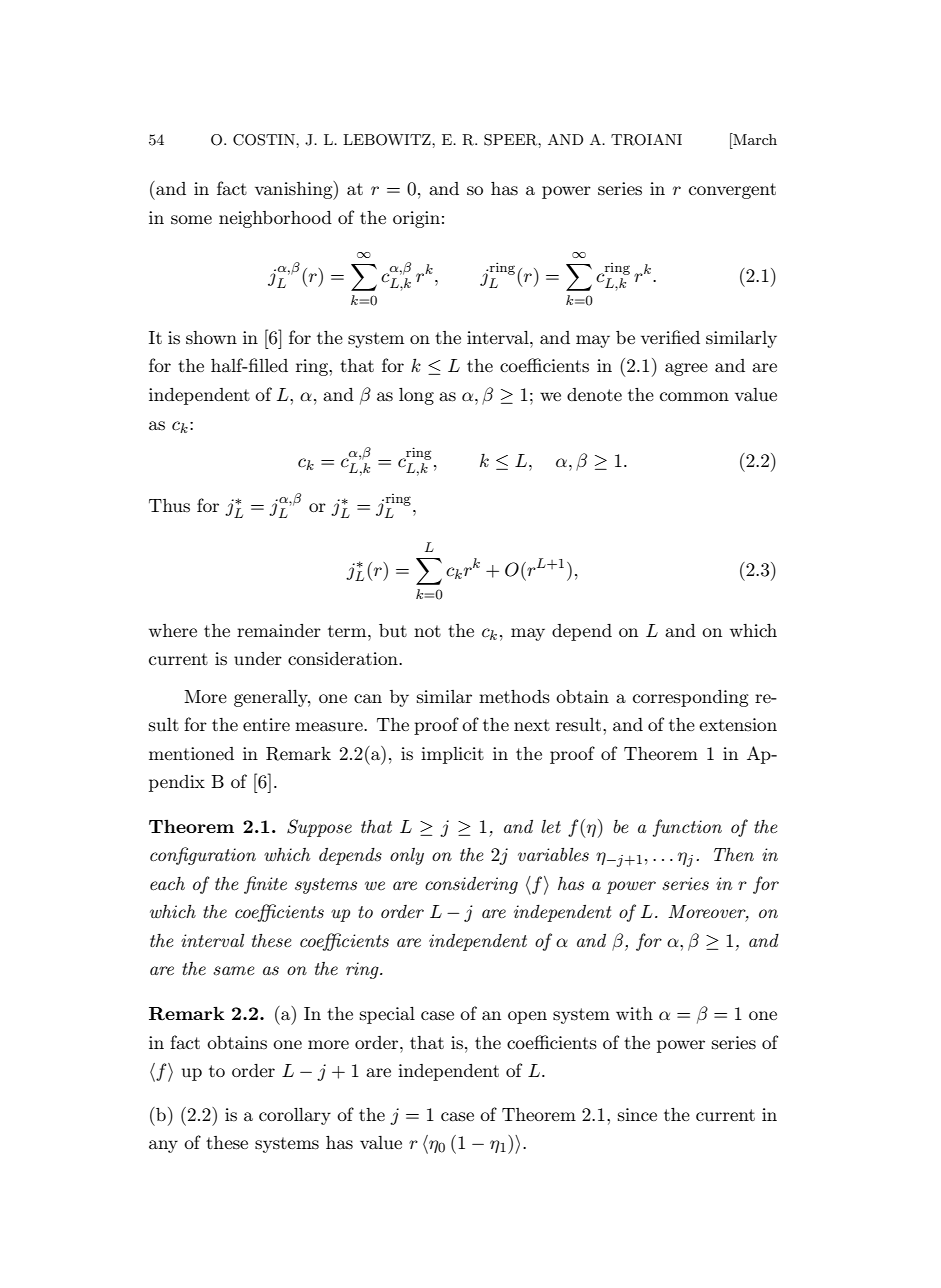  Describe the element at coordinates (734, 854) in the screenshot. I see `Then` at that location.
